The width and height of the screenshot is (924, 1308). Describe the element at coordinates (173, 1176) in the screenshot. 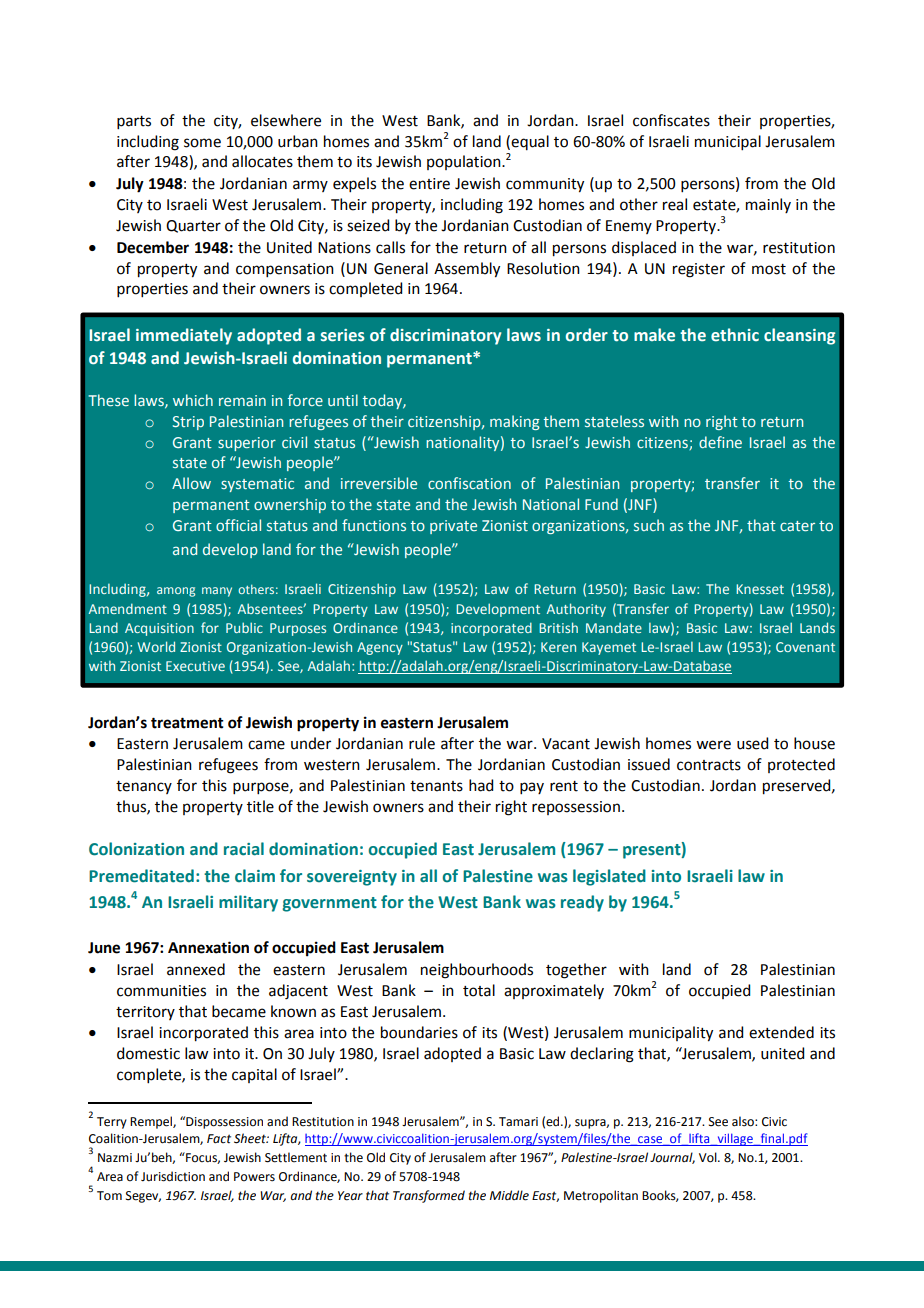

I see `Jurisdiction` at that location.
